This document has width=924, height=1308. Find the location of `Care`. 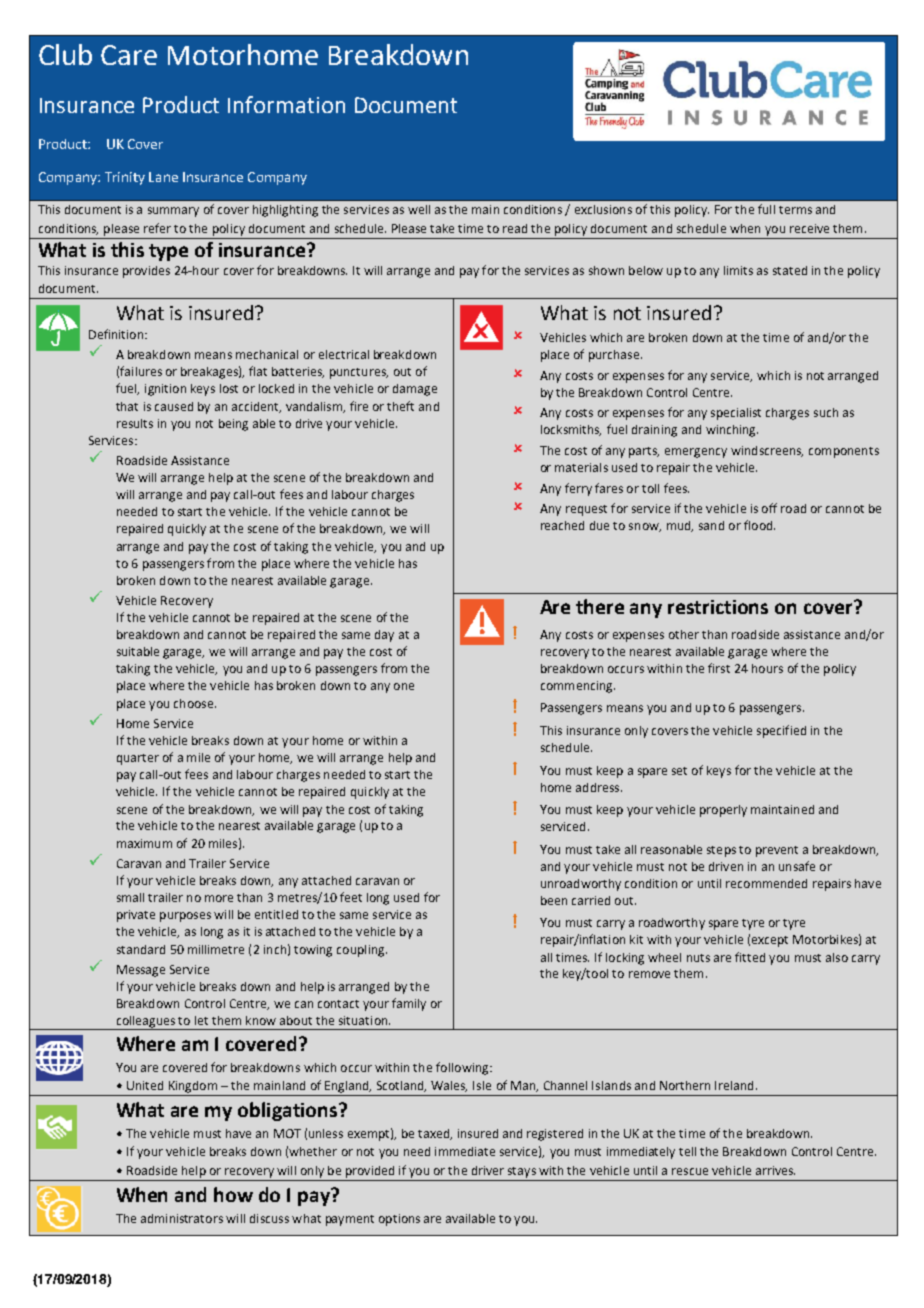

Care is located at coordinates (129, 55).
